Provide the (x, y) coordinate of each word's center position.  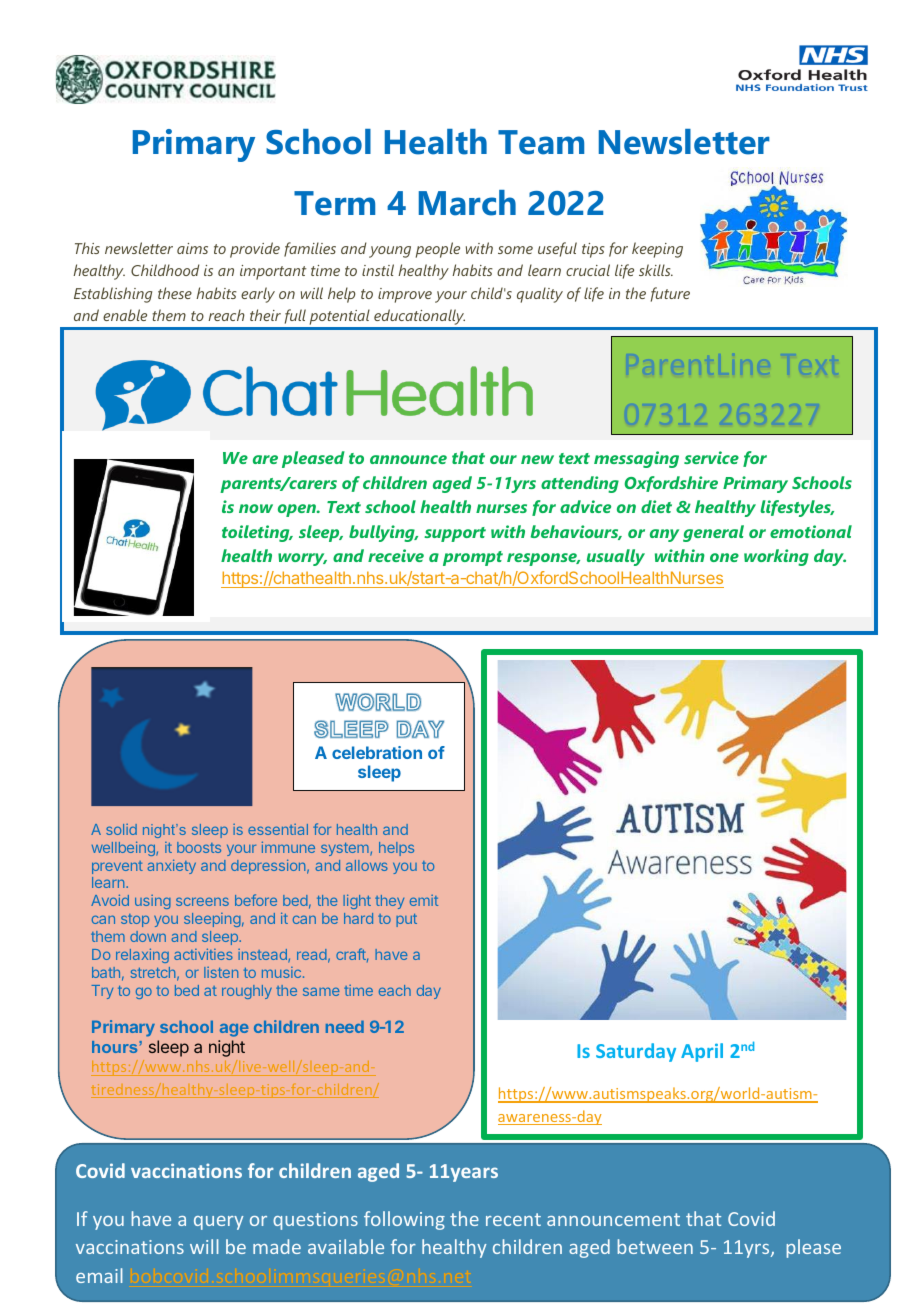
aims (192, 248)
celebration (377, 752)
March (467, 203)
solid (121, 829)
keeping (657, 250)
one (724, 557)
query (219, 1223)
